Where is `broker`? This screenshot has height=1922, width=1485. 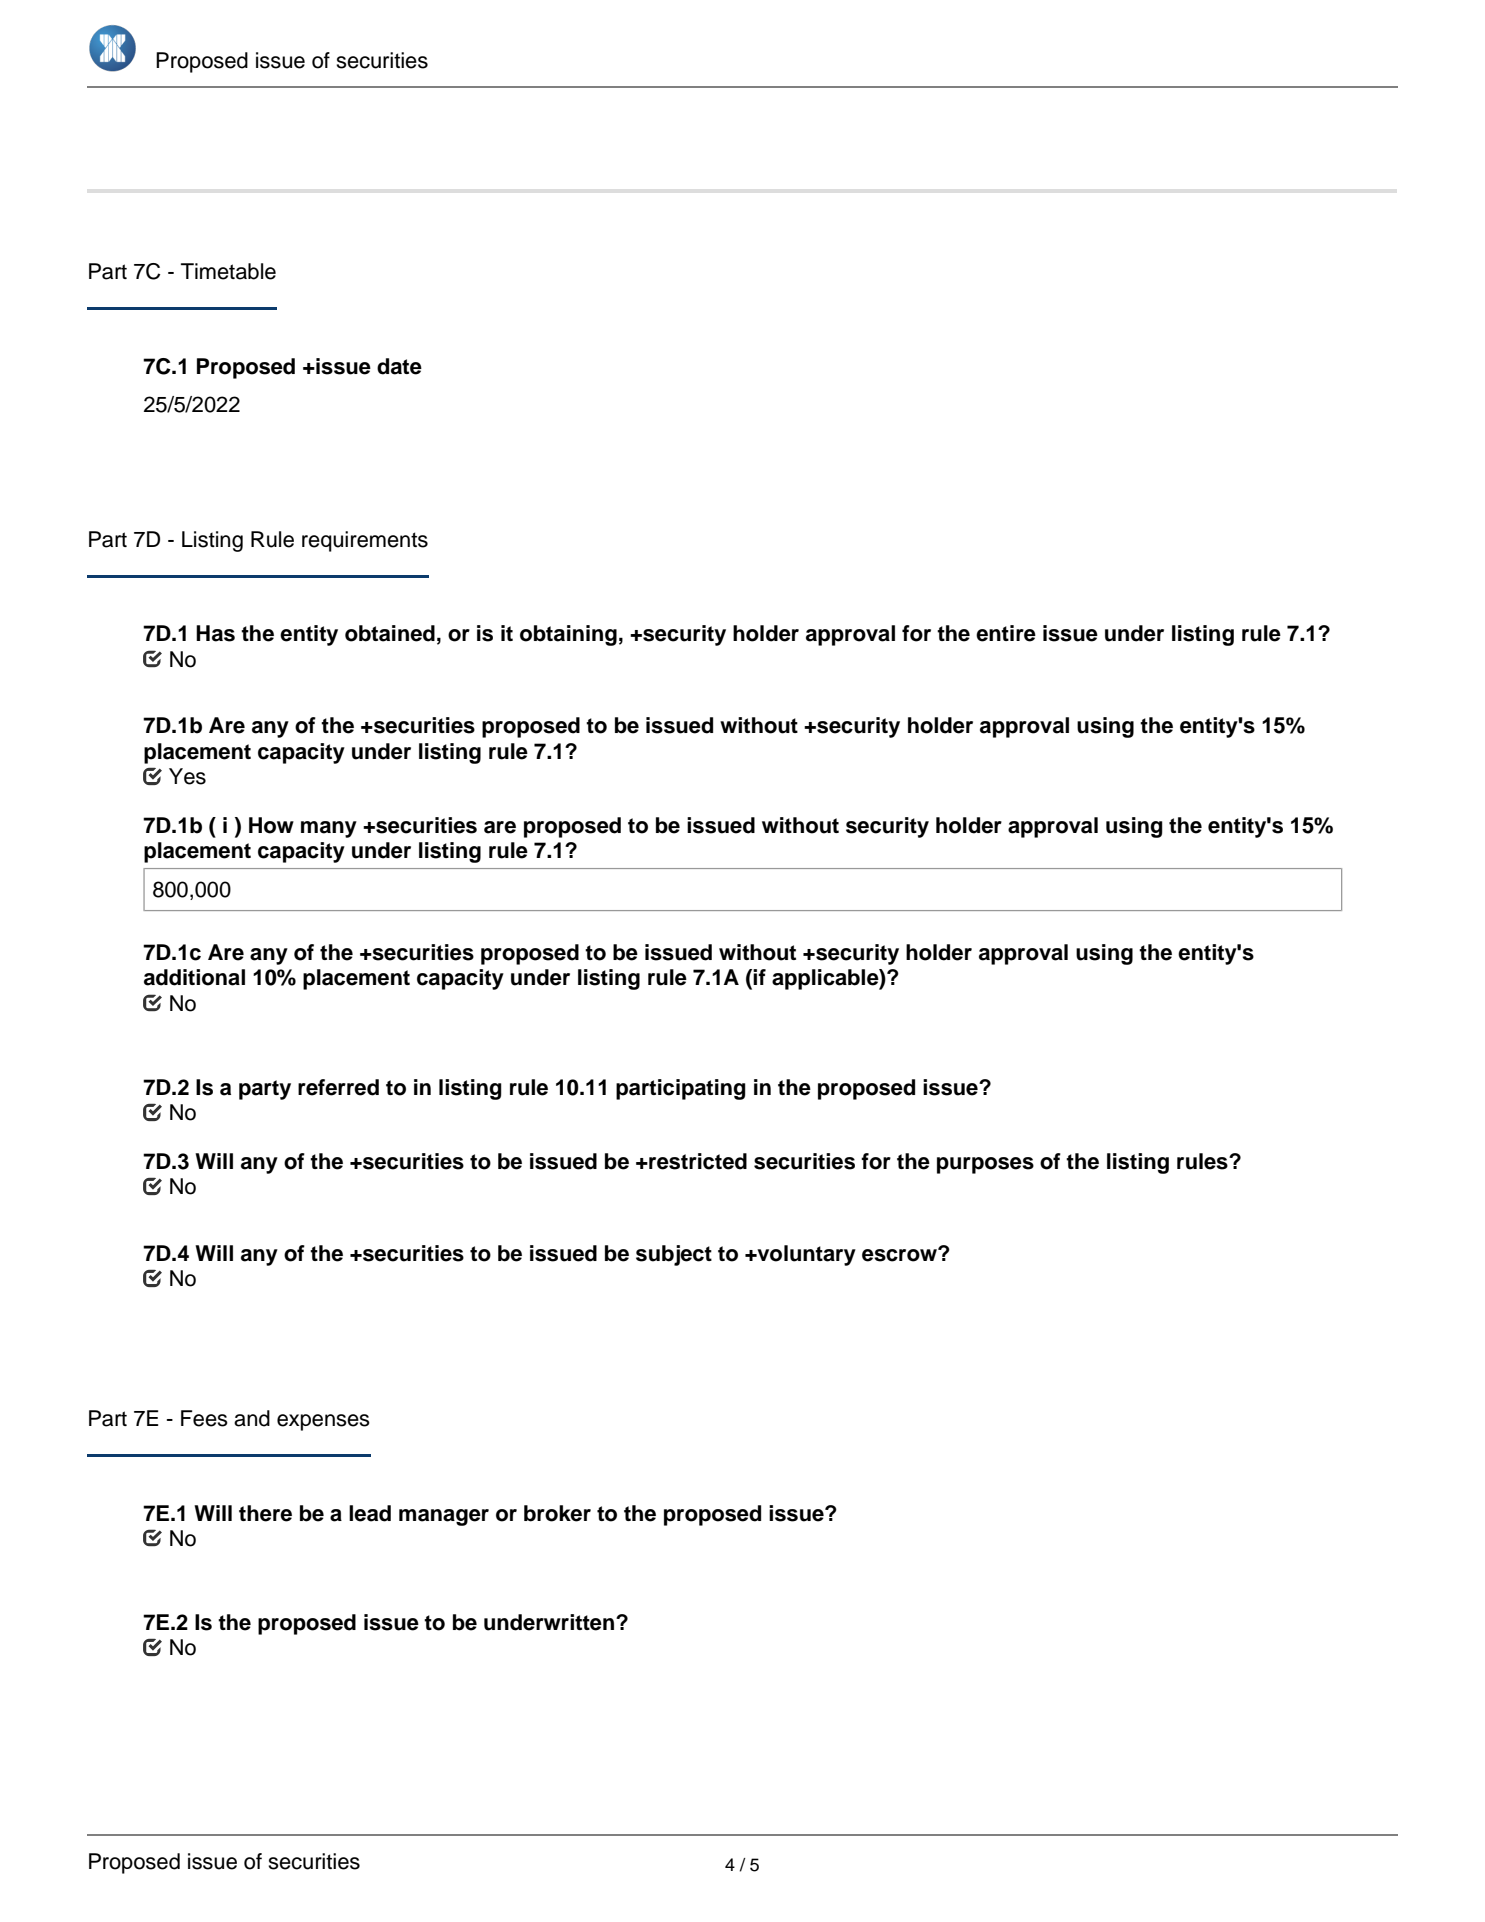 broker is located at coordinates (557, 1513).
